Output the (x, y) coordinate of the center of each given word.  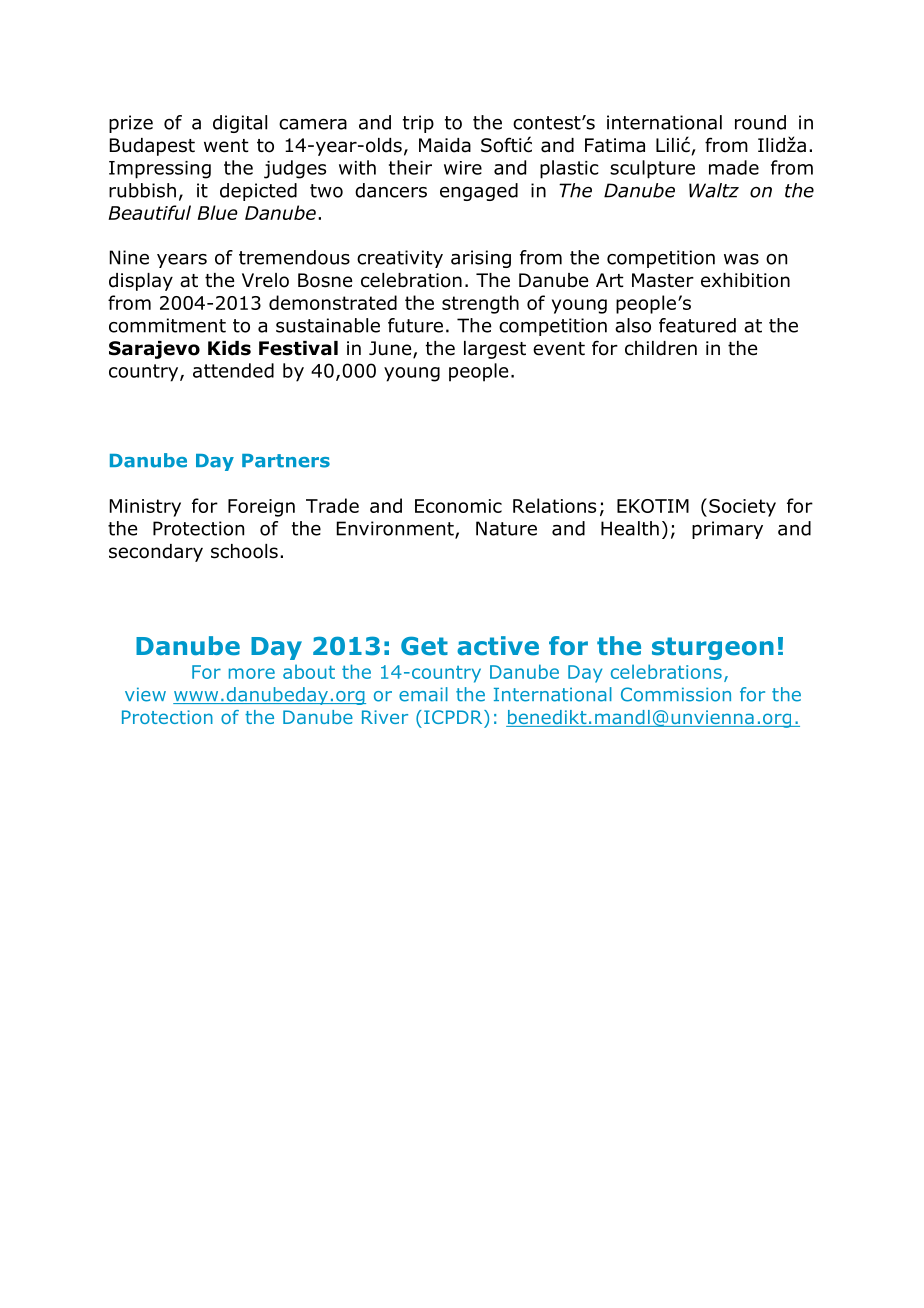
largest (495, 350)
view (145, 694)
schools (244, 551)
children (661, 348)
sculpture (652, 169)
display (141, 282)
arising (481, 259)
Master (663, 280)
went (226, 146)
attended (233, 370)
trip (418, 124)
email (423, 694)
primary (727, 530)
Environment (396, 529)
